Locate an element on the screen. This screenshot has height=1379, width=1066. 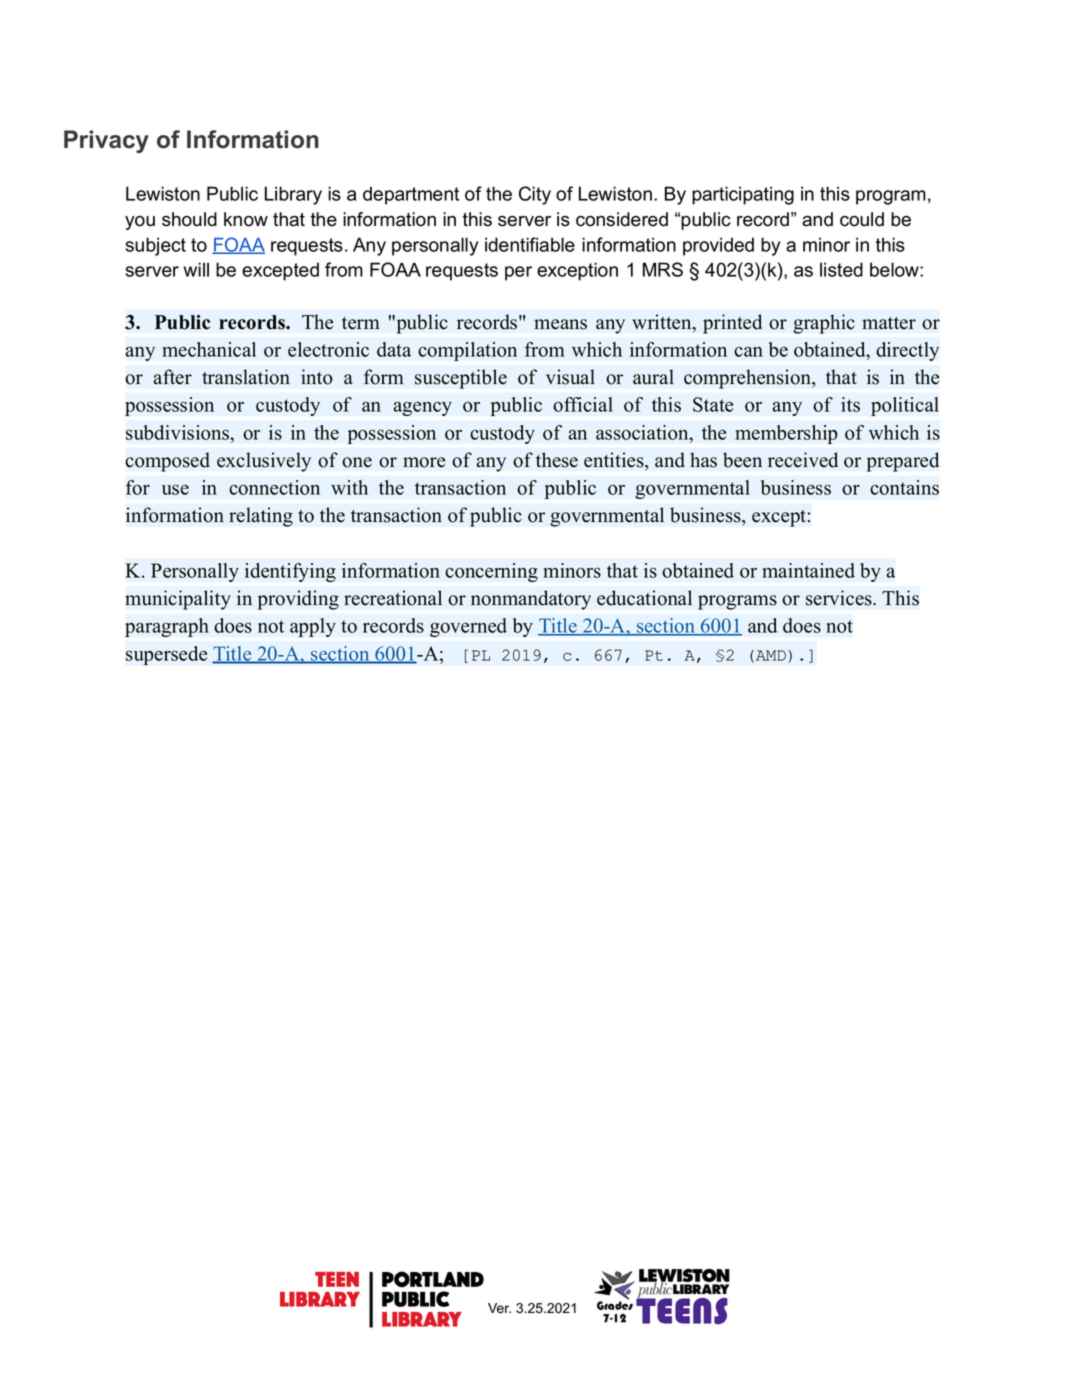
City is located at coordinates (535, 195).
